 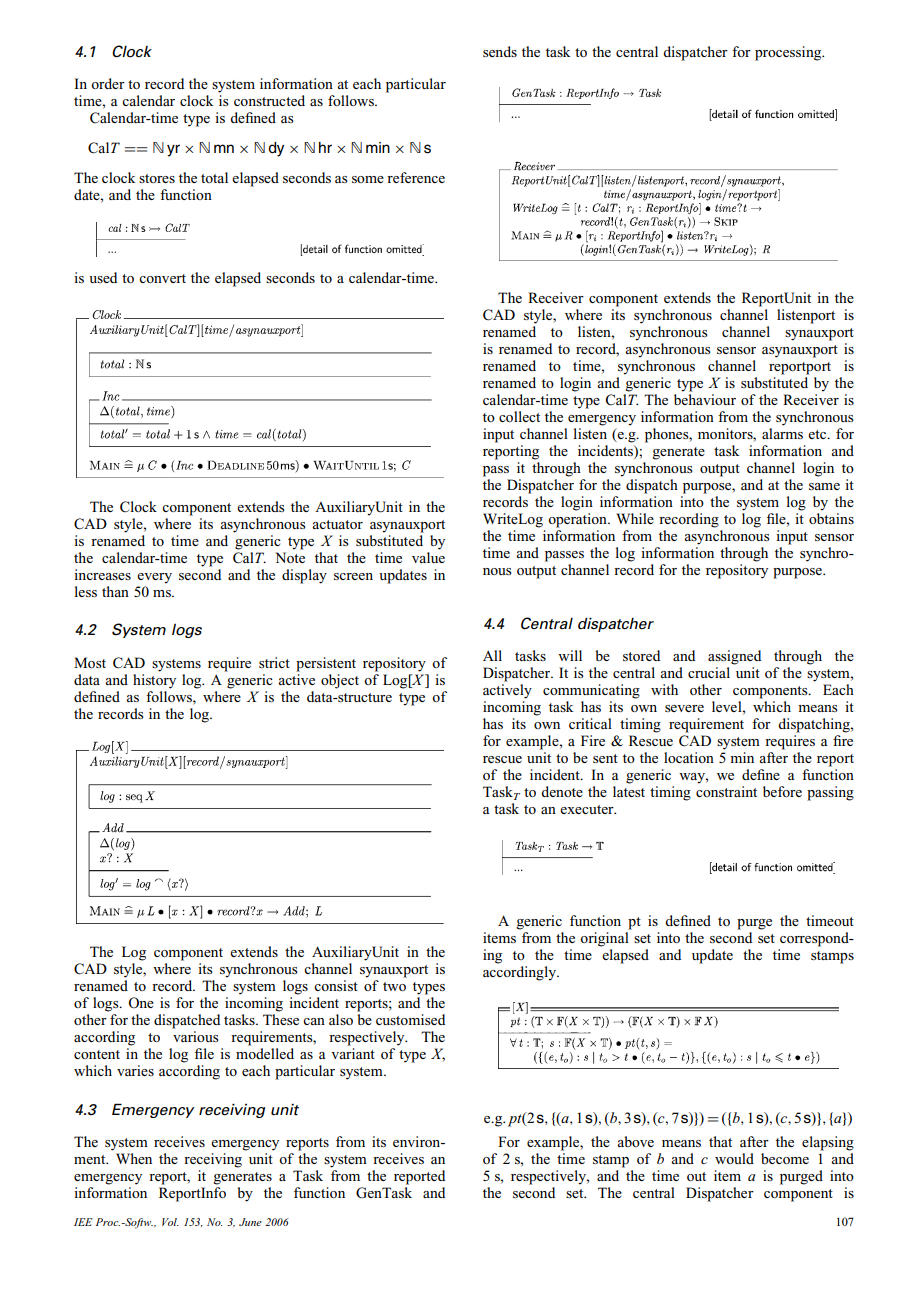 What do you see at coordinates (519, 416) in the screenshot?
I see `collect` at bounding box center [519, 416].
